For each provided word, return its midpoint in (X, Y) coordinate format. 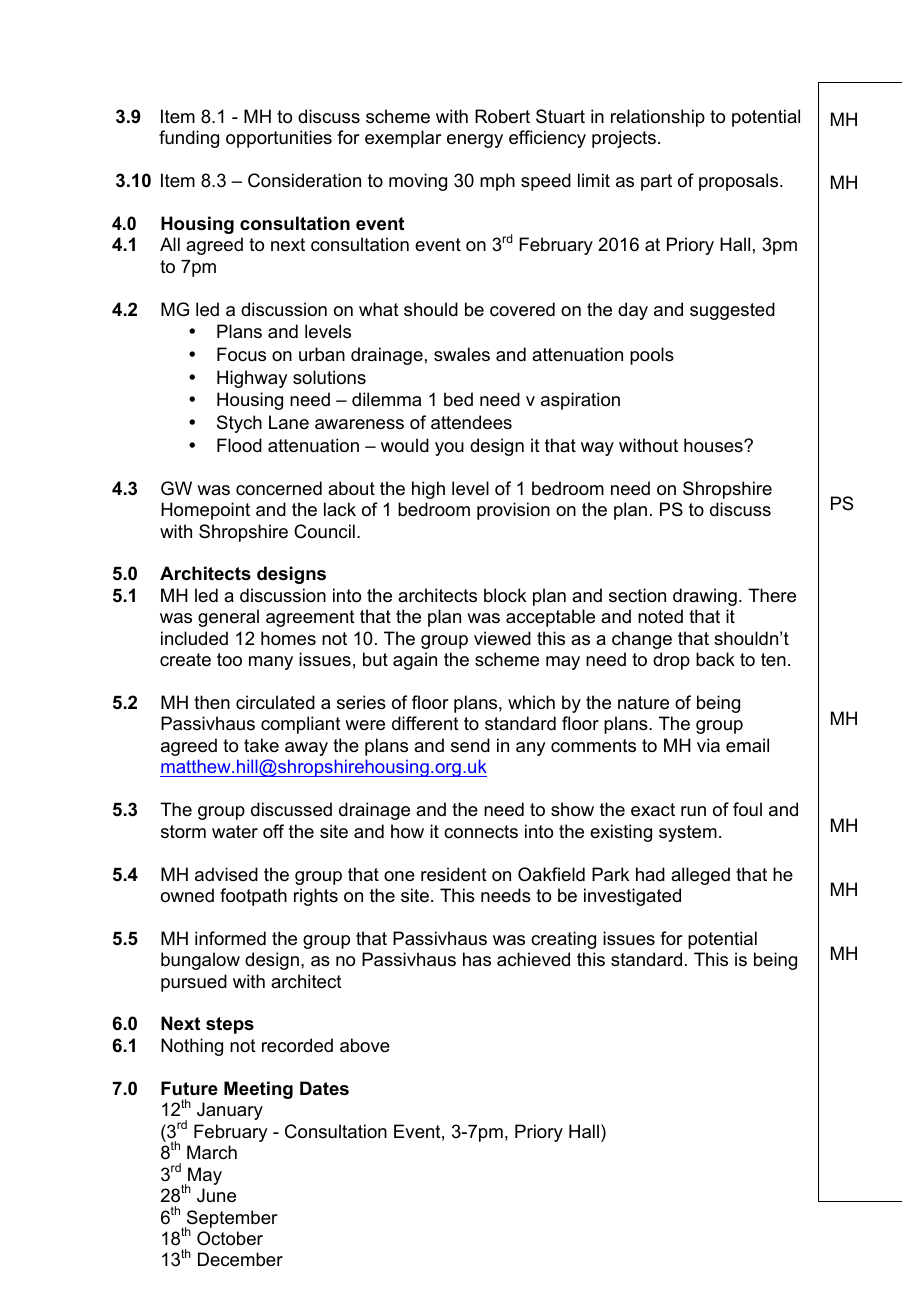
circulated (275, 702)
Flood (239, 445)
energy (475, 141)
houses (714, 445)
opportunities (279, 139)
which (531, 702)
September (231, 1220)
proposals (740, 182)
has (477, 959)
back (715, 659)
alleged (700, 876)
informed (230, 938)
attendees (471, 422)
